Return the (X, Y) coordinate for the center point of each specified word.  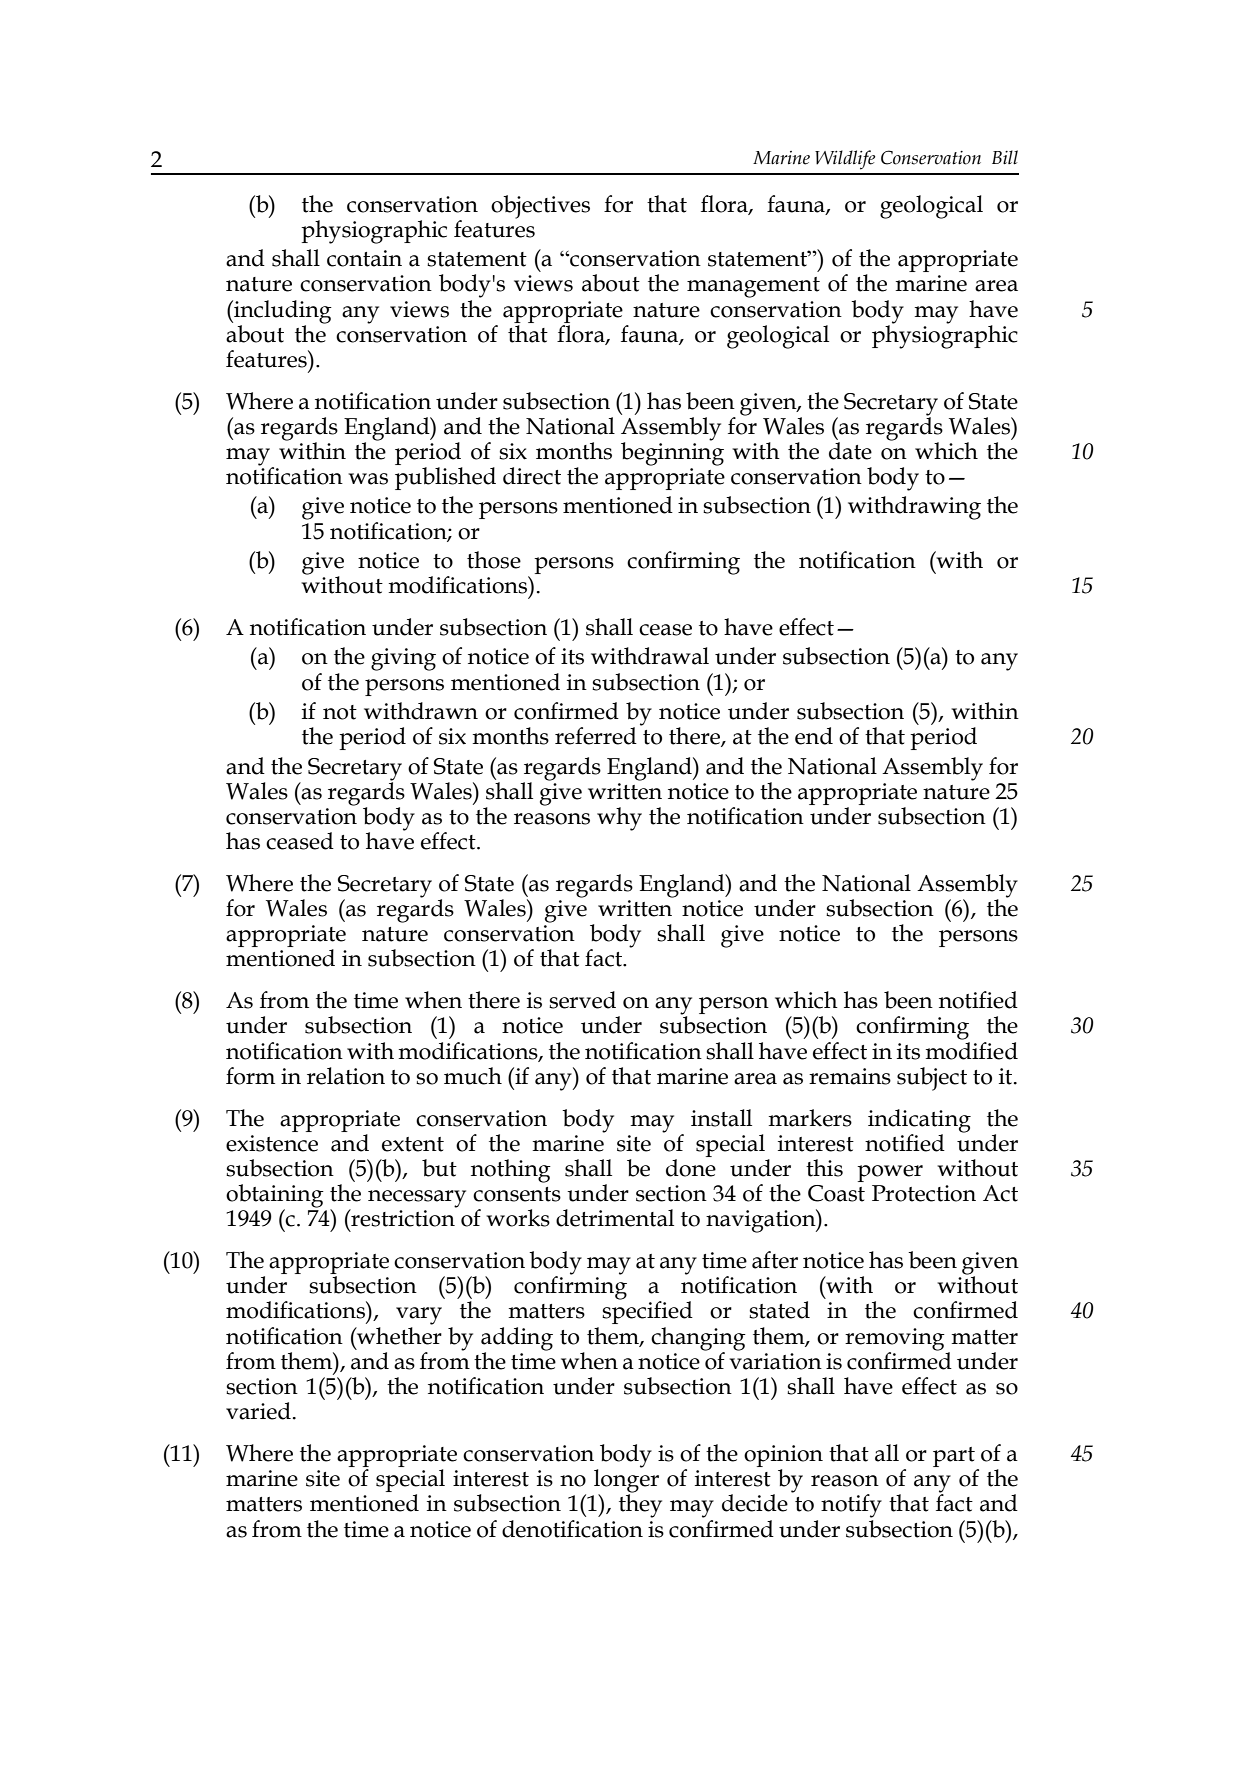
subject (932, 1079)
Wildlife (845, 160)
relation (346, 1076)
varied (258, 1411)
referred (596, 736)
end (814, 736)
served (582, 1000)
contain (364, 258)
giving (403, 659)
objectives (540, 207)
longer (626, 1481)
